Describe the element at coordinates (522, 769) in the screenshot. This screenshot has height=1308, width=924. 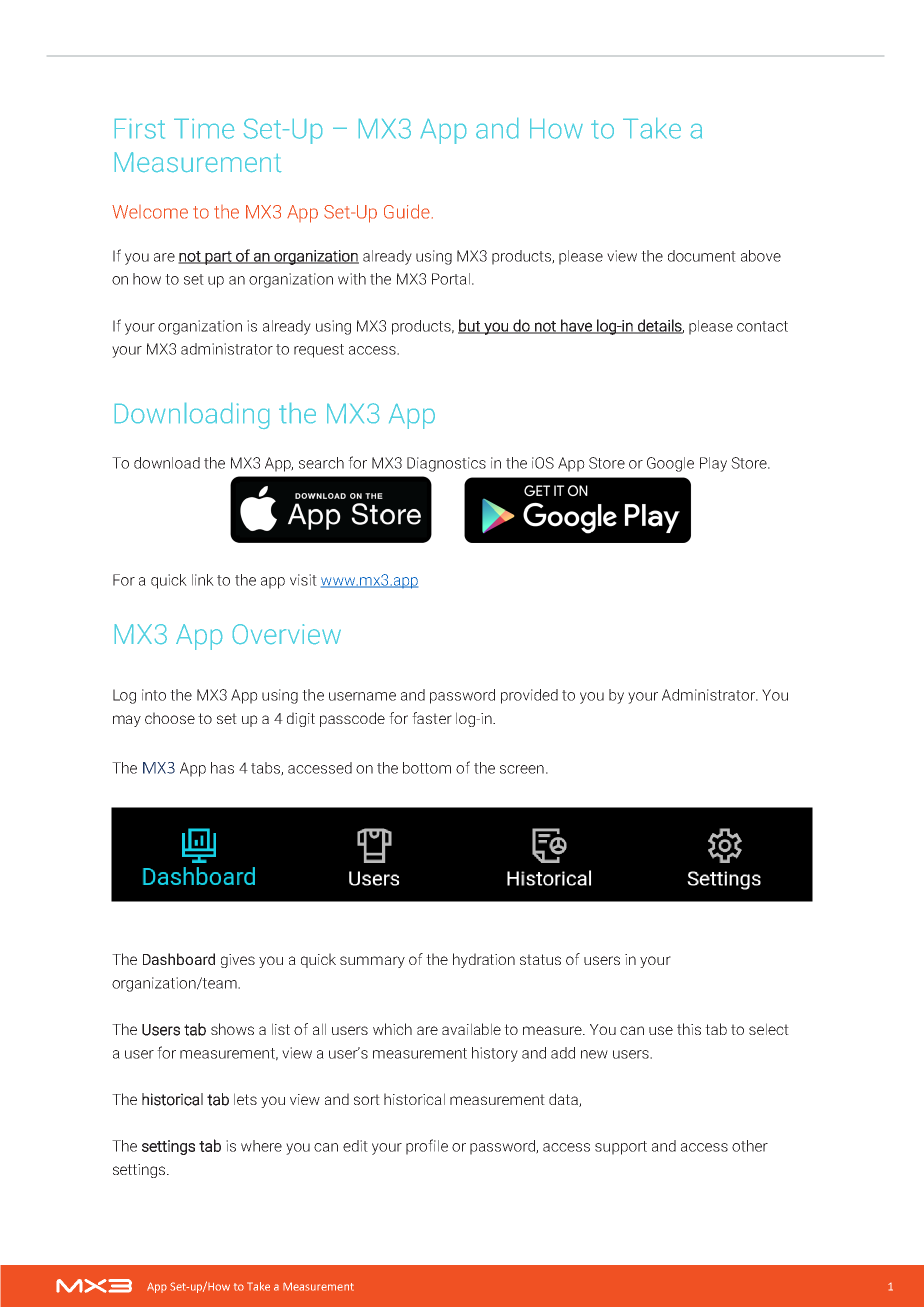
I see `screen` at that location.
